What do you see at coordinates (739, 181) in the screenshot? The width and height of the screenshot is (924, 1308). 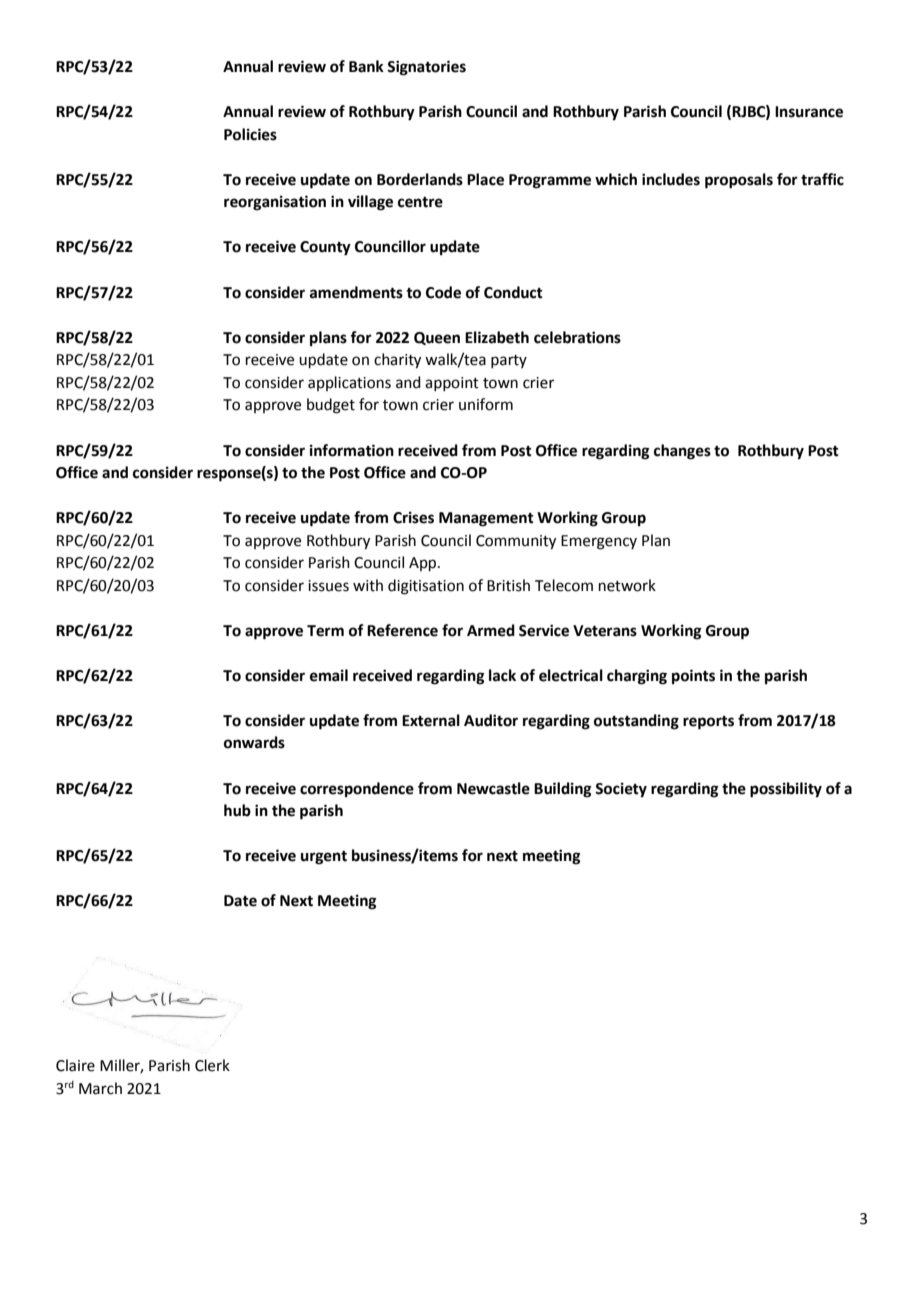 I see `proposals` at bounding box center [739, 181].
